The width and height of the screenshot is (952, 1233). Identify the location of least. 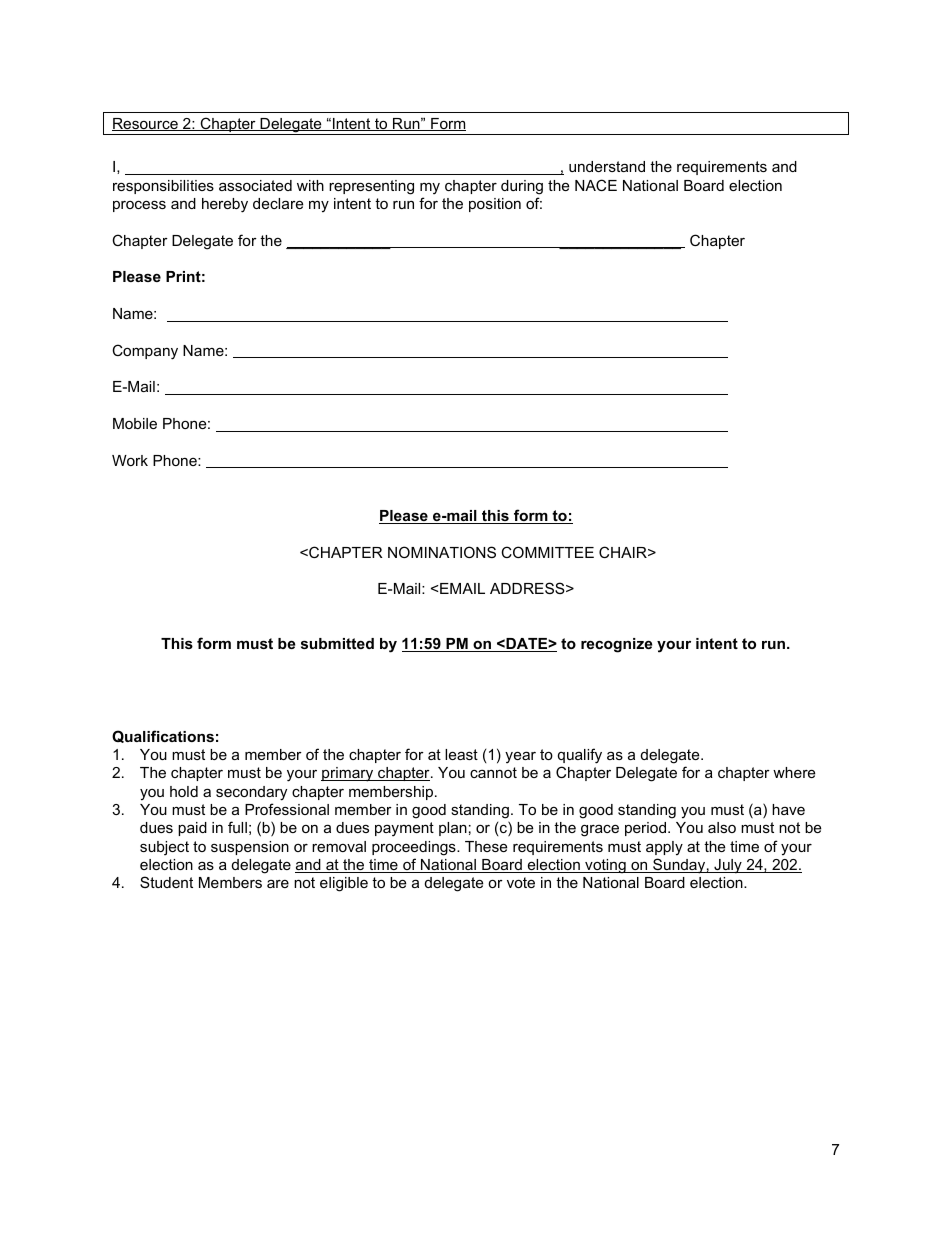
(461, 754).
